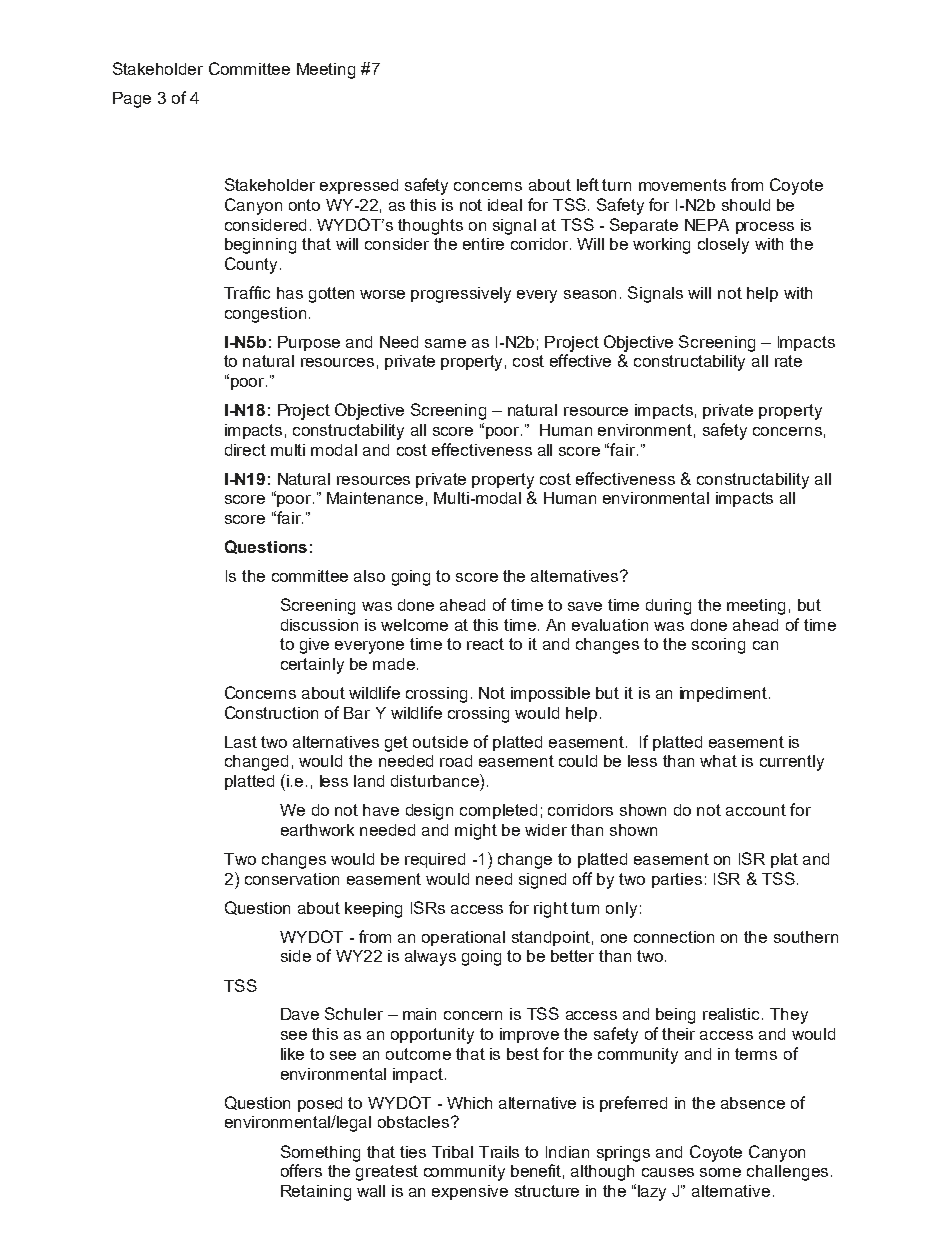  I want to click on during, so click(668, 607).
